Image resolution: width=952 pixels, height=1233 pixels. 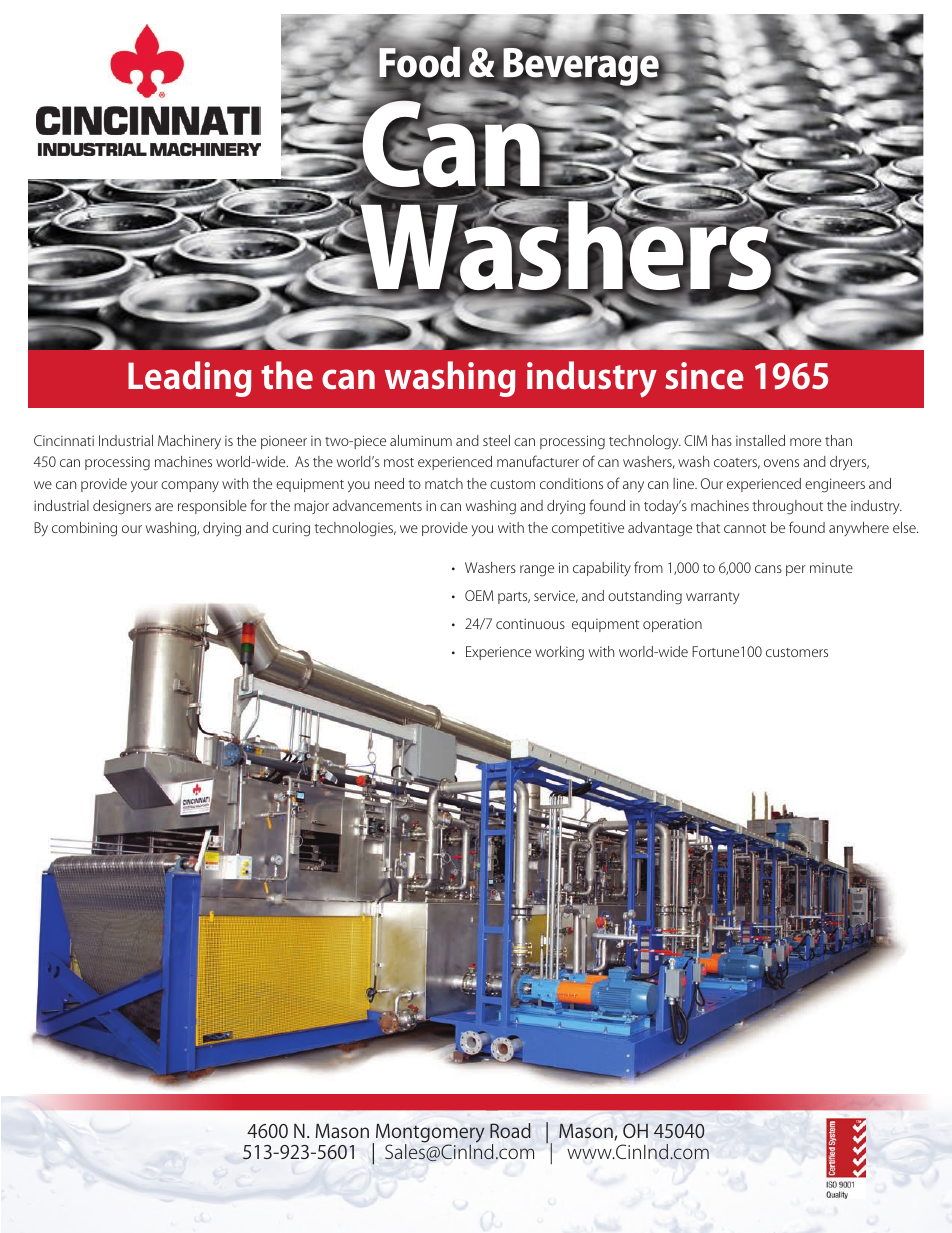 What do you see at coordinates (496, 440) in the document?
I see `steel` at bounding box center [496, 440].
